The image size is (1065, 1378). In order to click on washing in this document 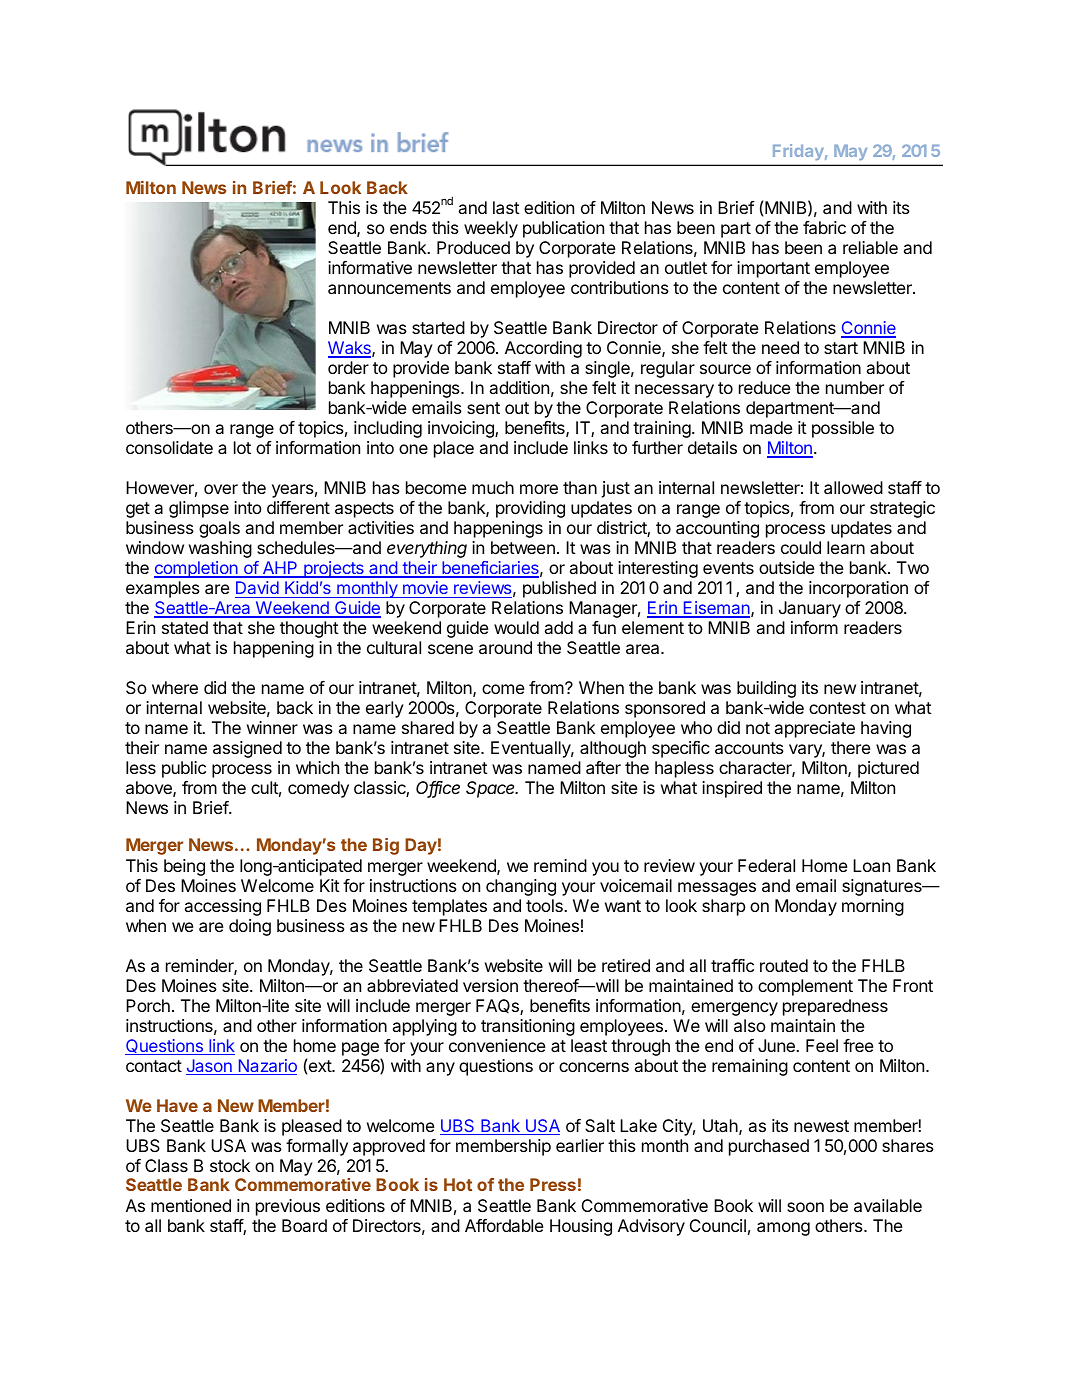, I will do `click(220, 549)`.
